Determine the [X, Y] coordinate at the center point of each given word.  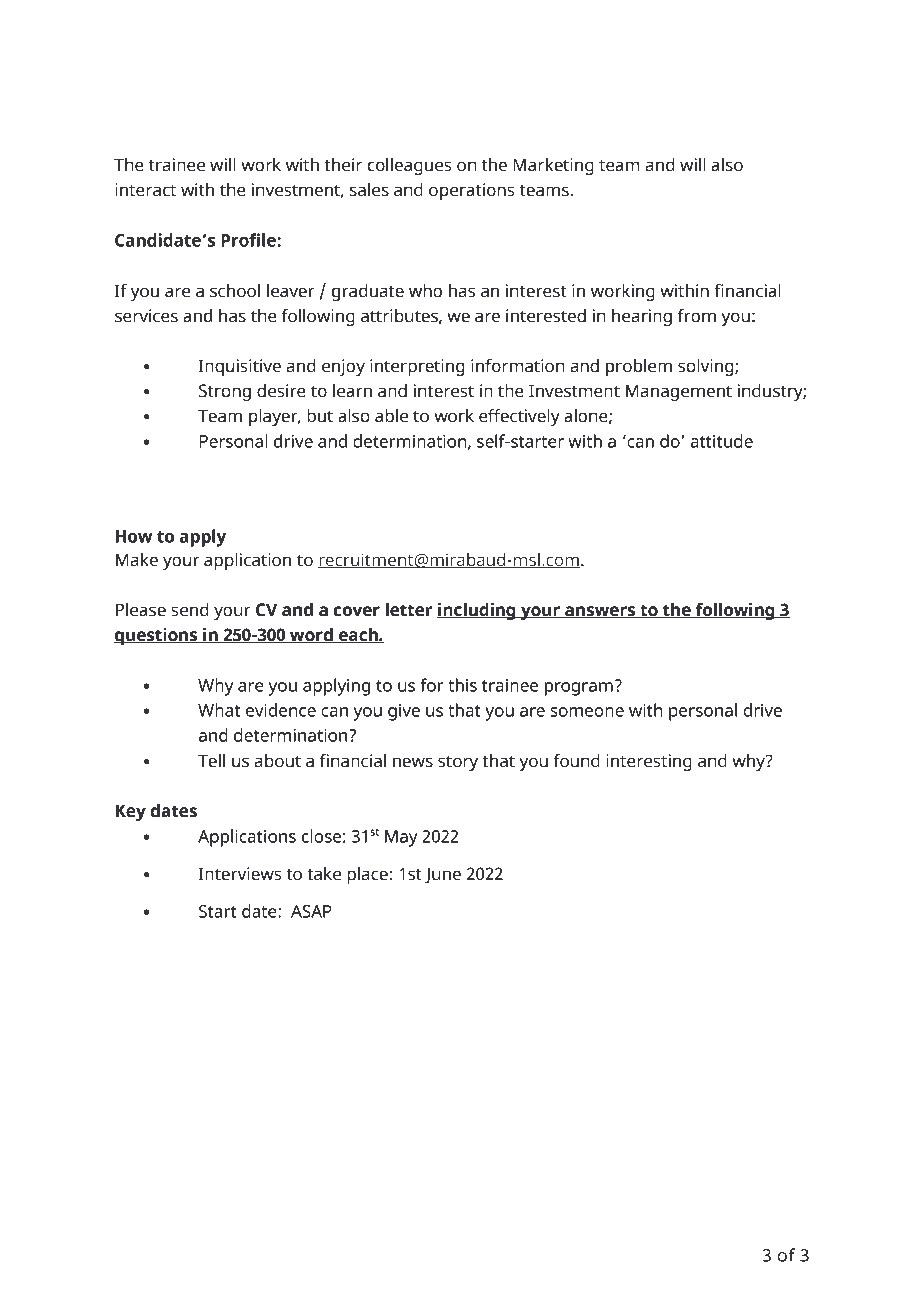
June [443, 875]
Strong [225, 392]
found [577, 761]
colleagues [409, 166]
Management [679, 392]
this [462, 685]
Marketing [553, 166]
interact [145, 190]
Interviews [240, 874]
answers [600, 612]
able [391, 416]
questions [157, 636]
